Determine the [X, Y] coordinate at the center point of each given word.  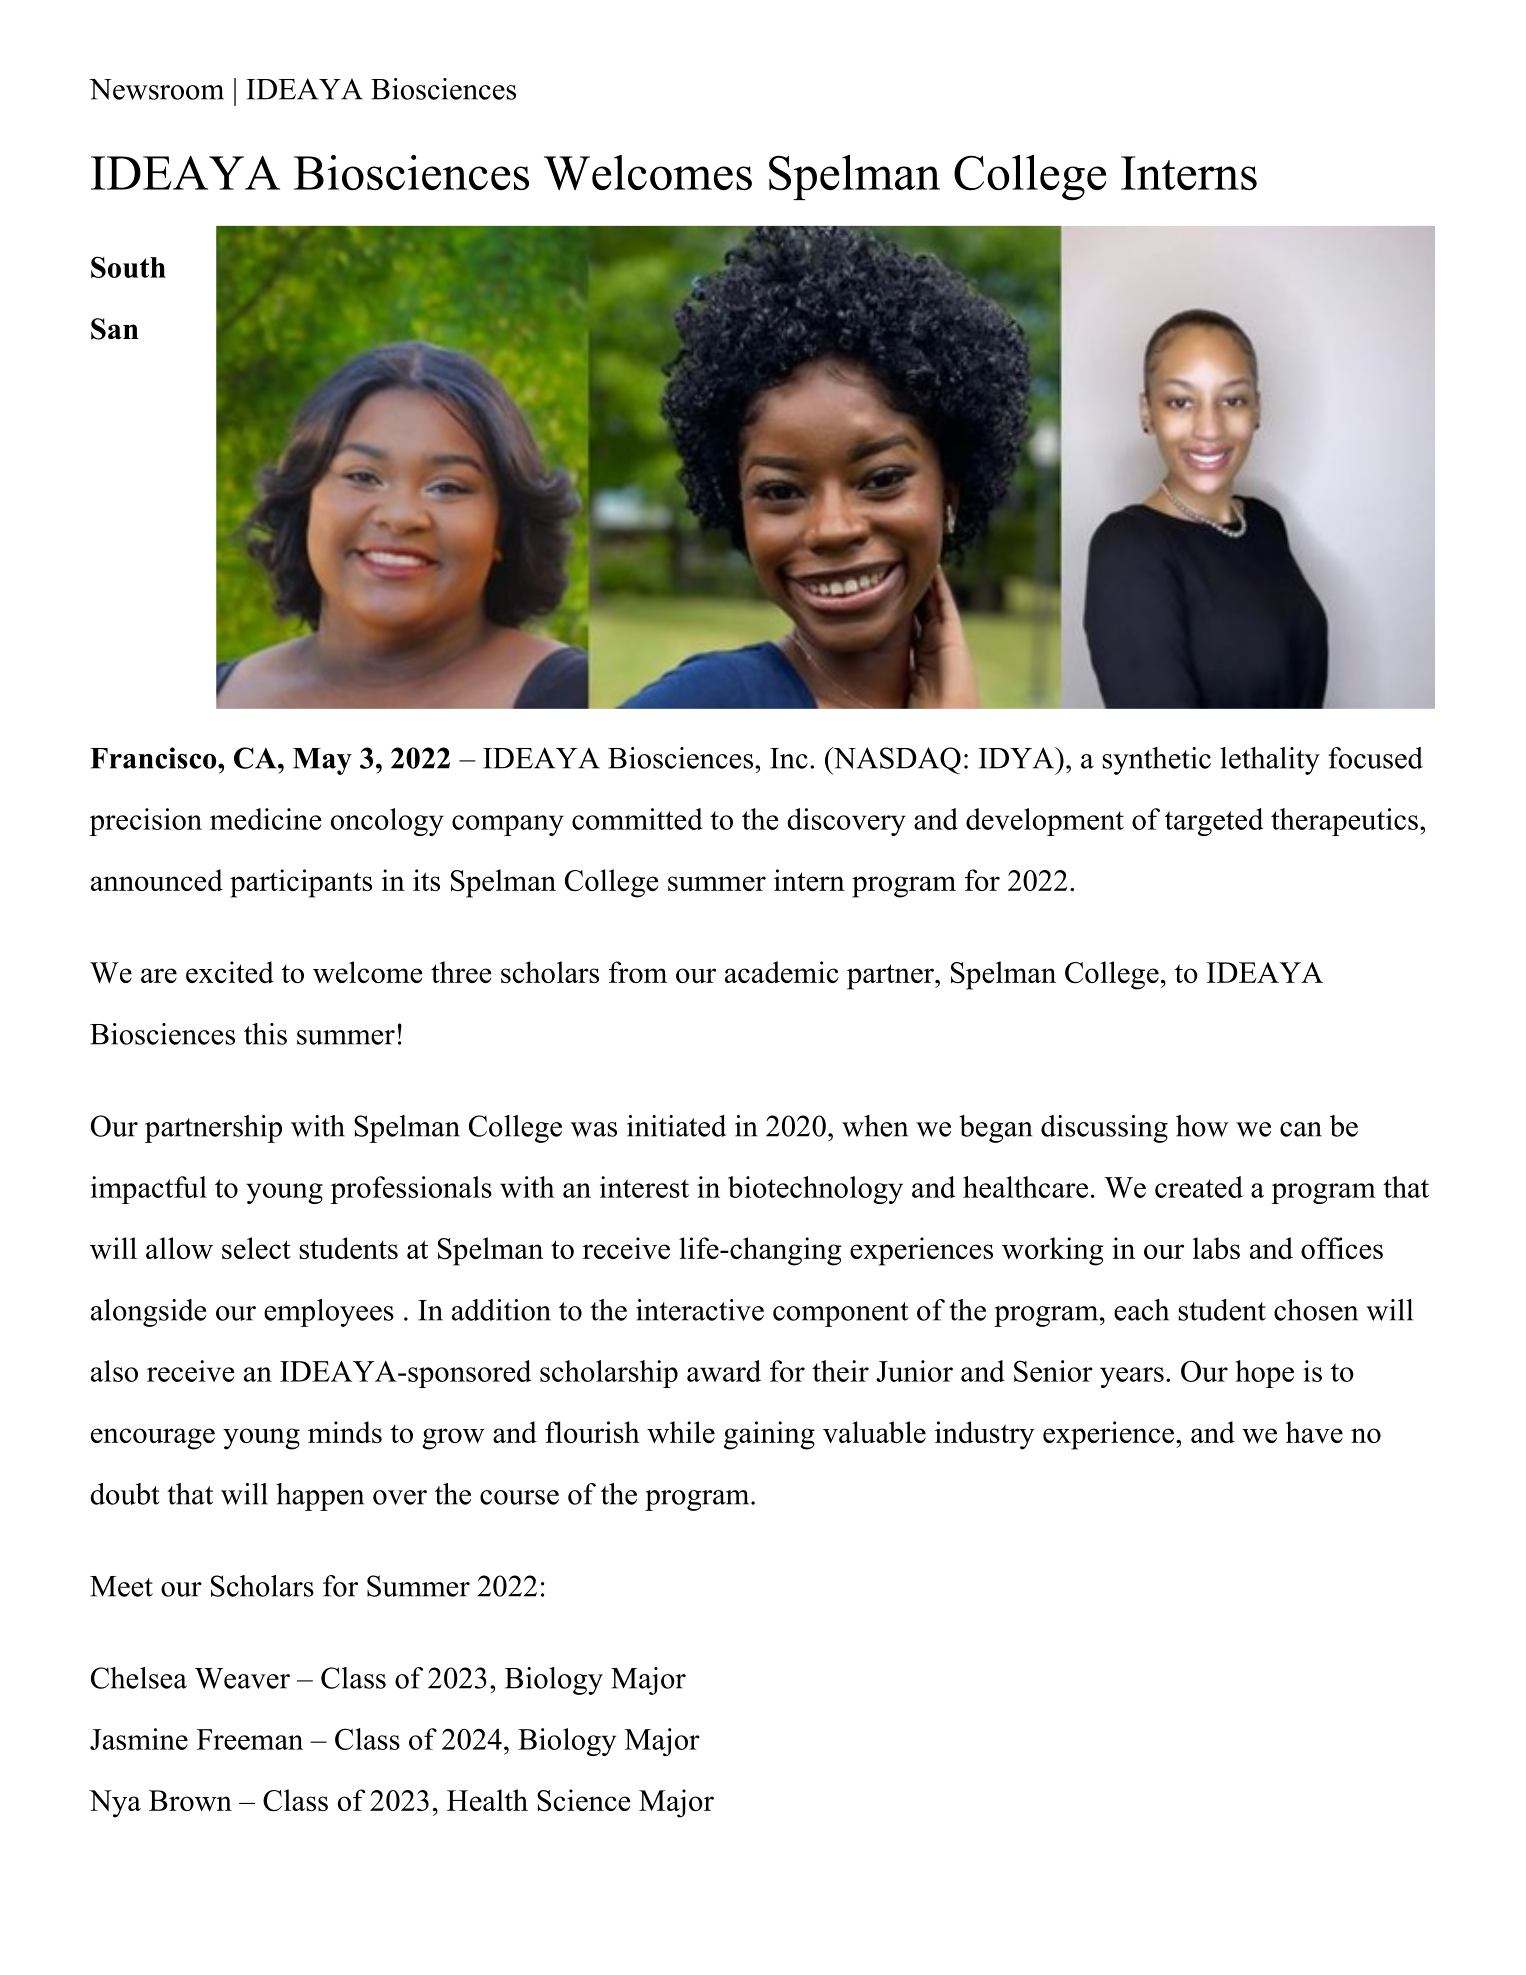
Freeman [250, 1739]
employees [329, 1313]
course [519, 1497]
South [128, 267]
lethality [1270, 761]
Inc [789, 758]
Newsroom [156, 89]
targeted [1214, 822]
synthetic [1156, 761]
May [322, 761]
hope [1265, 1374]
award [724, 1371]
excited [230, 972]
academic [781, 972]
